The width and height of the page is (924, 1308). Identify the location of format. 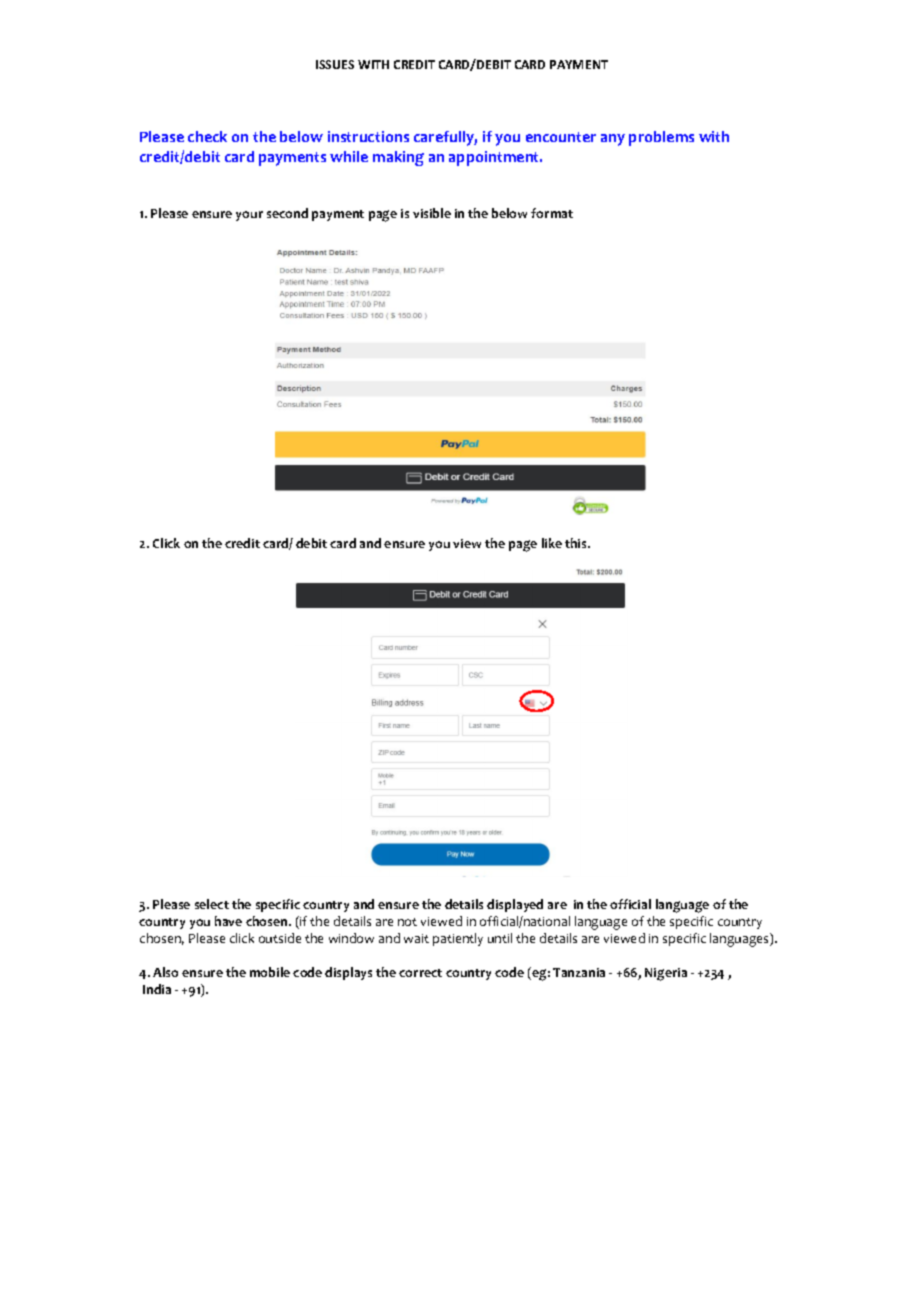
(552, 213).
